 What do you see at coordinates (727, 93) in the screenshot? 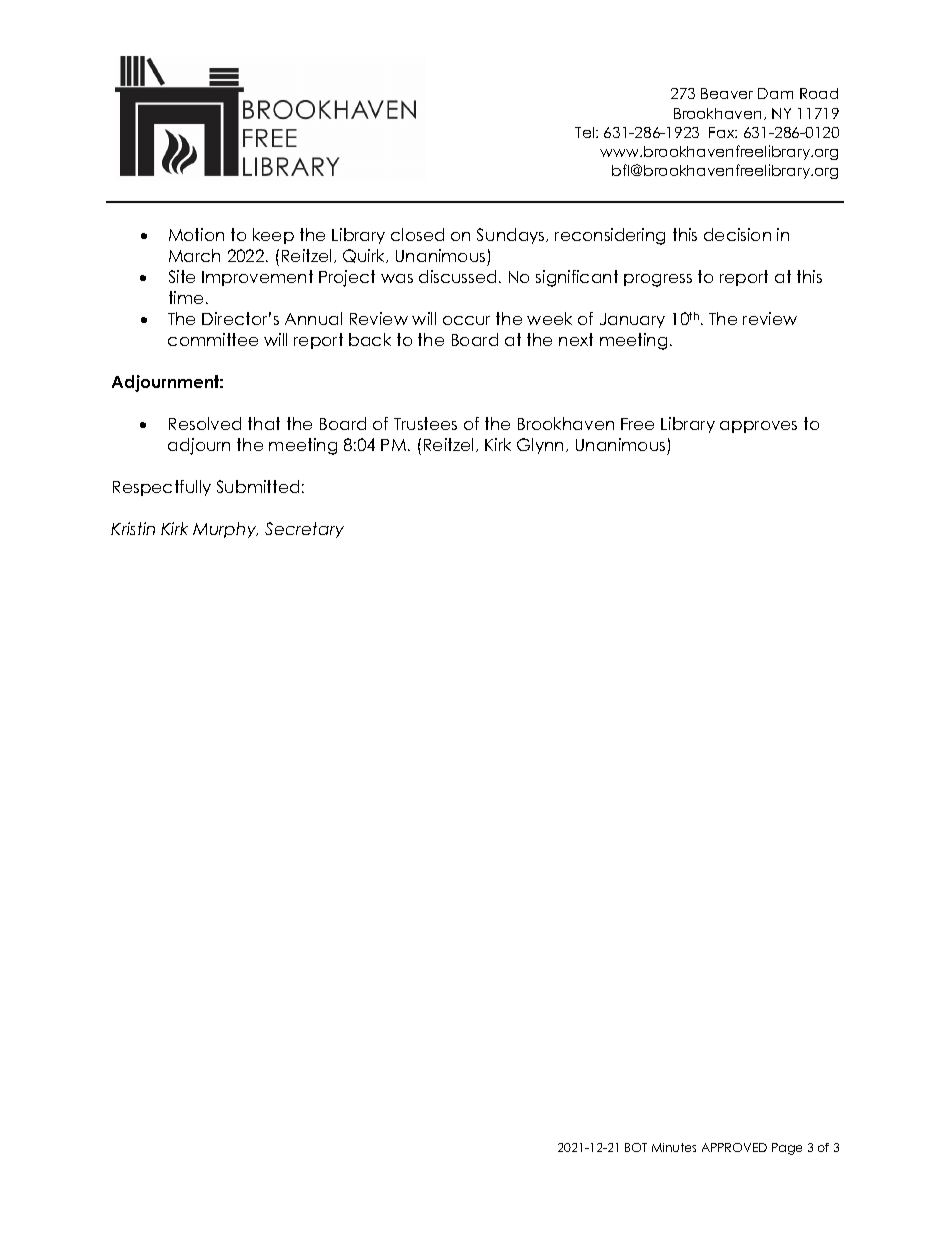
I see `Beaver` at bounding box center [727, 93].
